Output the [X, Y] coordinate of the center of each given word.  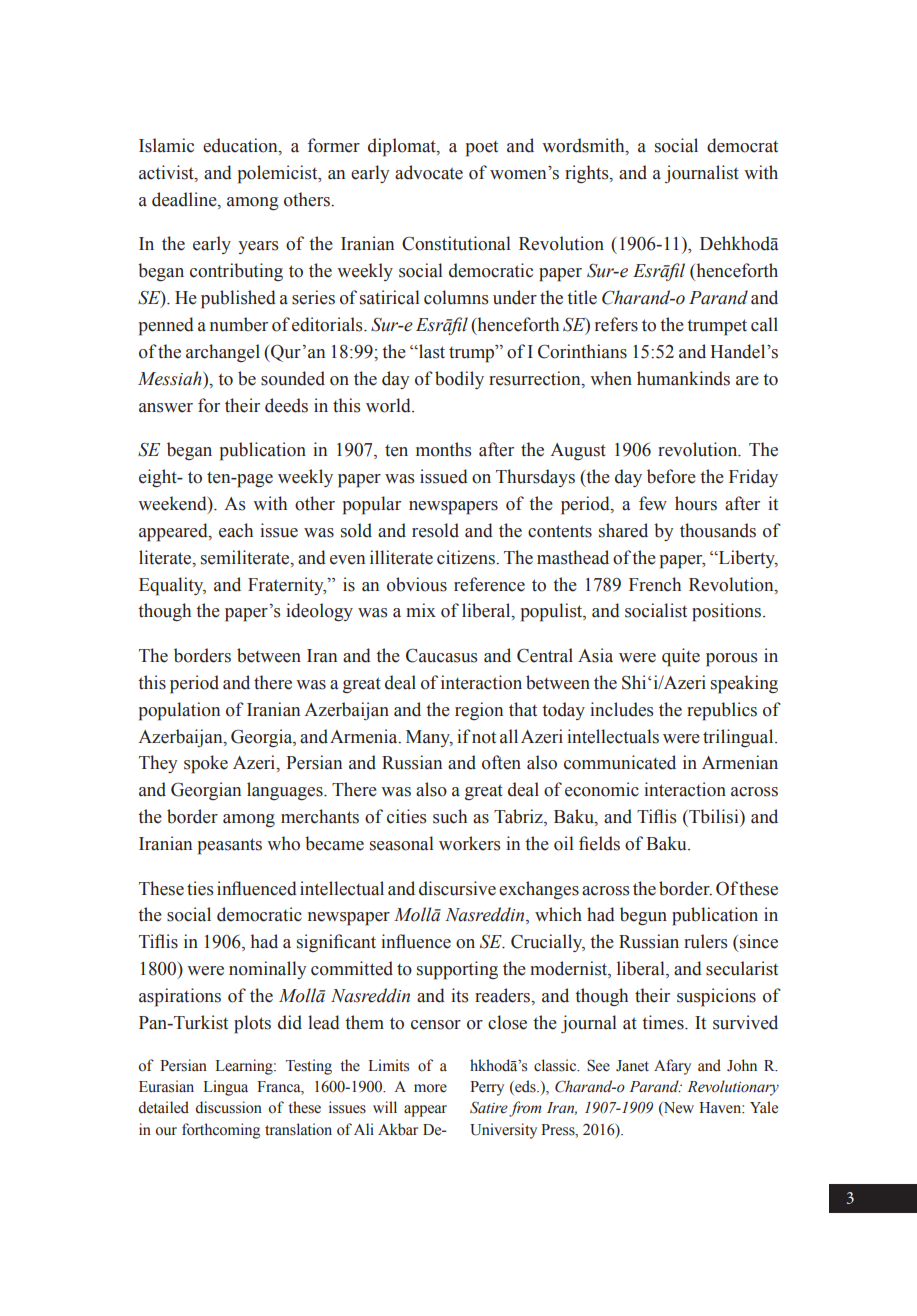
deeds [286, 405]
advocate [429, 172]
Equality [172, 586]
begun [643, 916]
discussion [229, 1107]
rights [588, 174]
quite [681, 657]
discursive [457, 888]
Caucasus [442, 655]
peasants [230, 846]
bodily [459, 380]
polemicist [279, 174]
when [611, 378]
